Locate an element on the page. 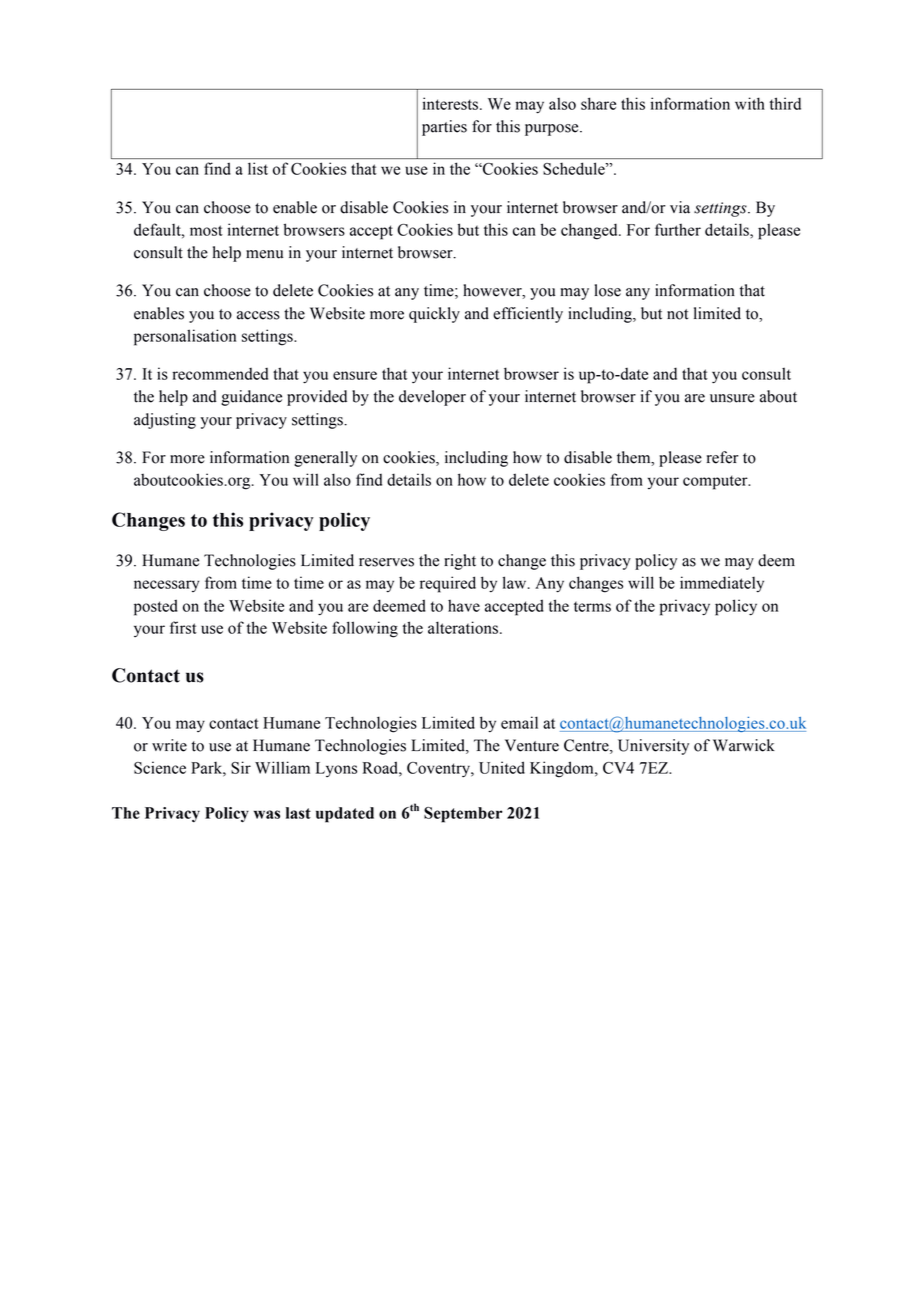 This page has height=1308, width=924. list is located at coordinates (258, 168).
